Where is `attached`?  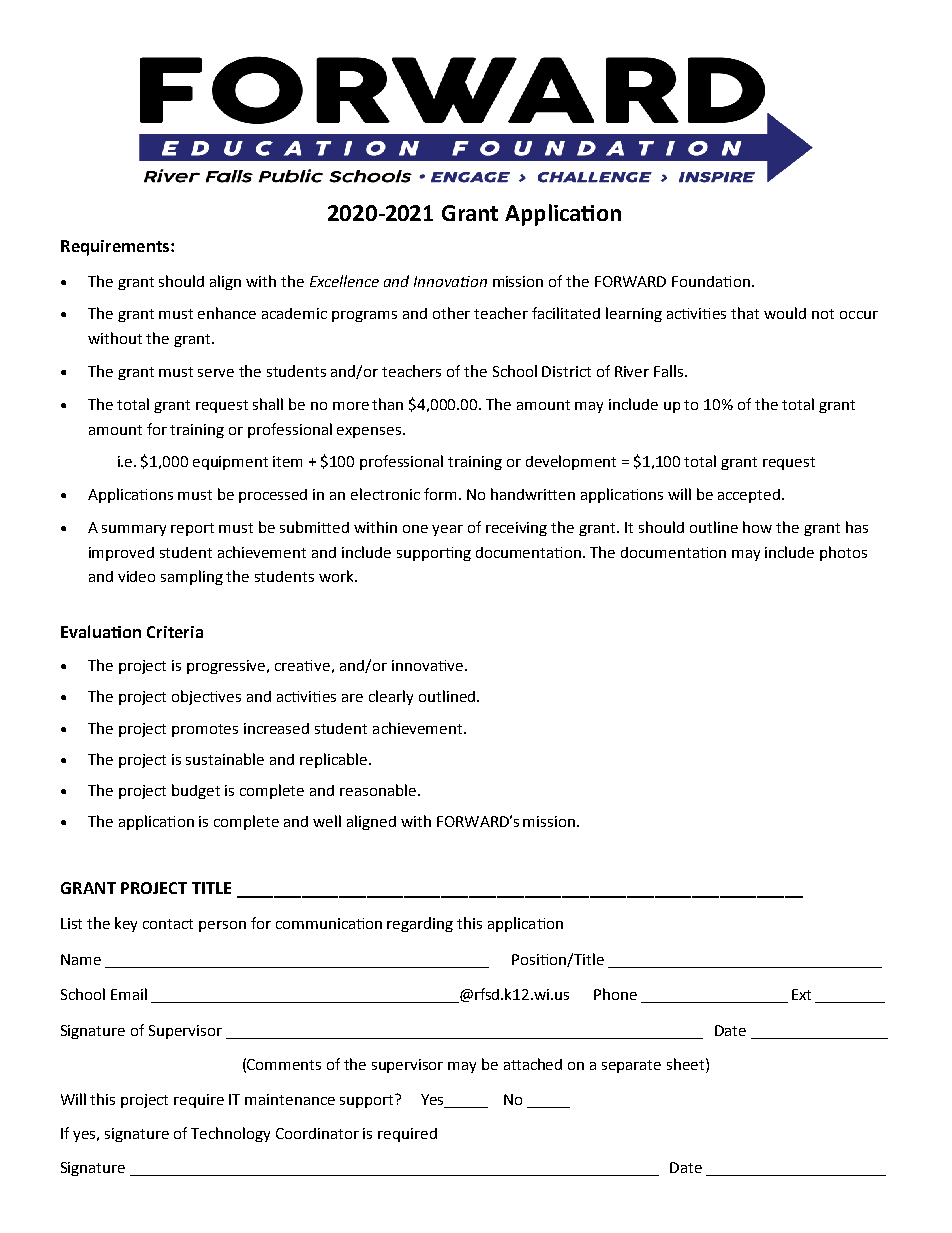 attached is located at coordinates (533, 1064).
